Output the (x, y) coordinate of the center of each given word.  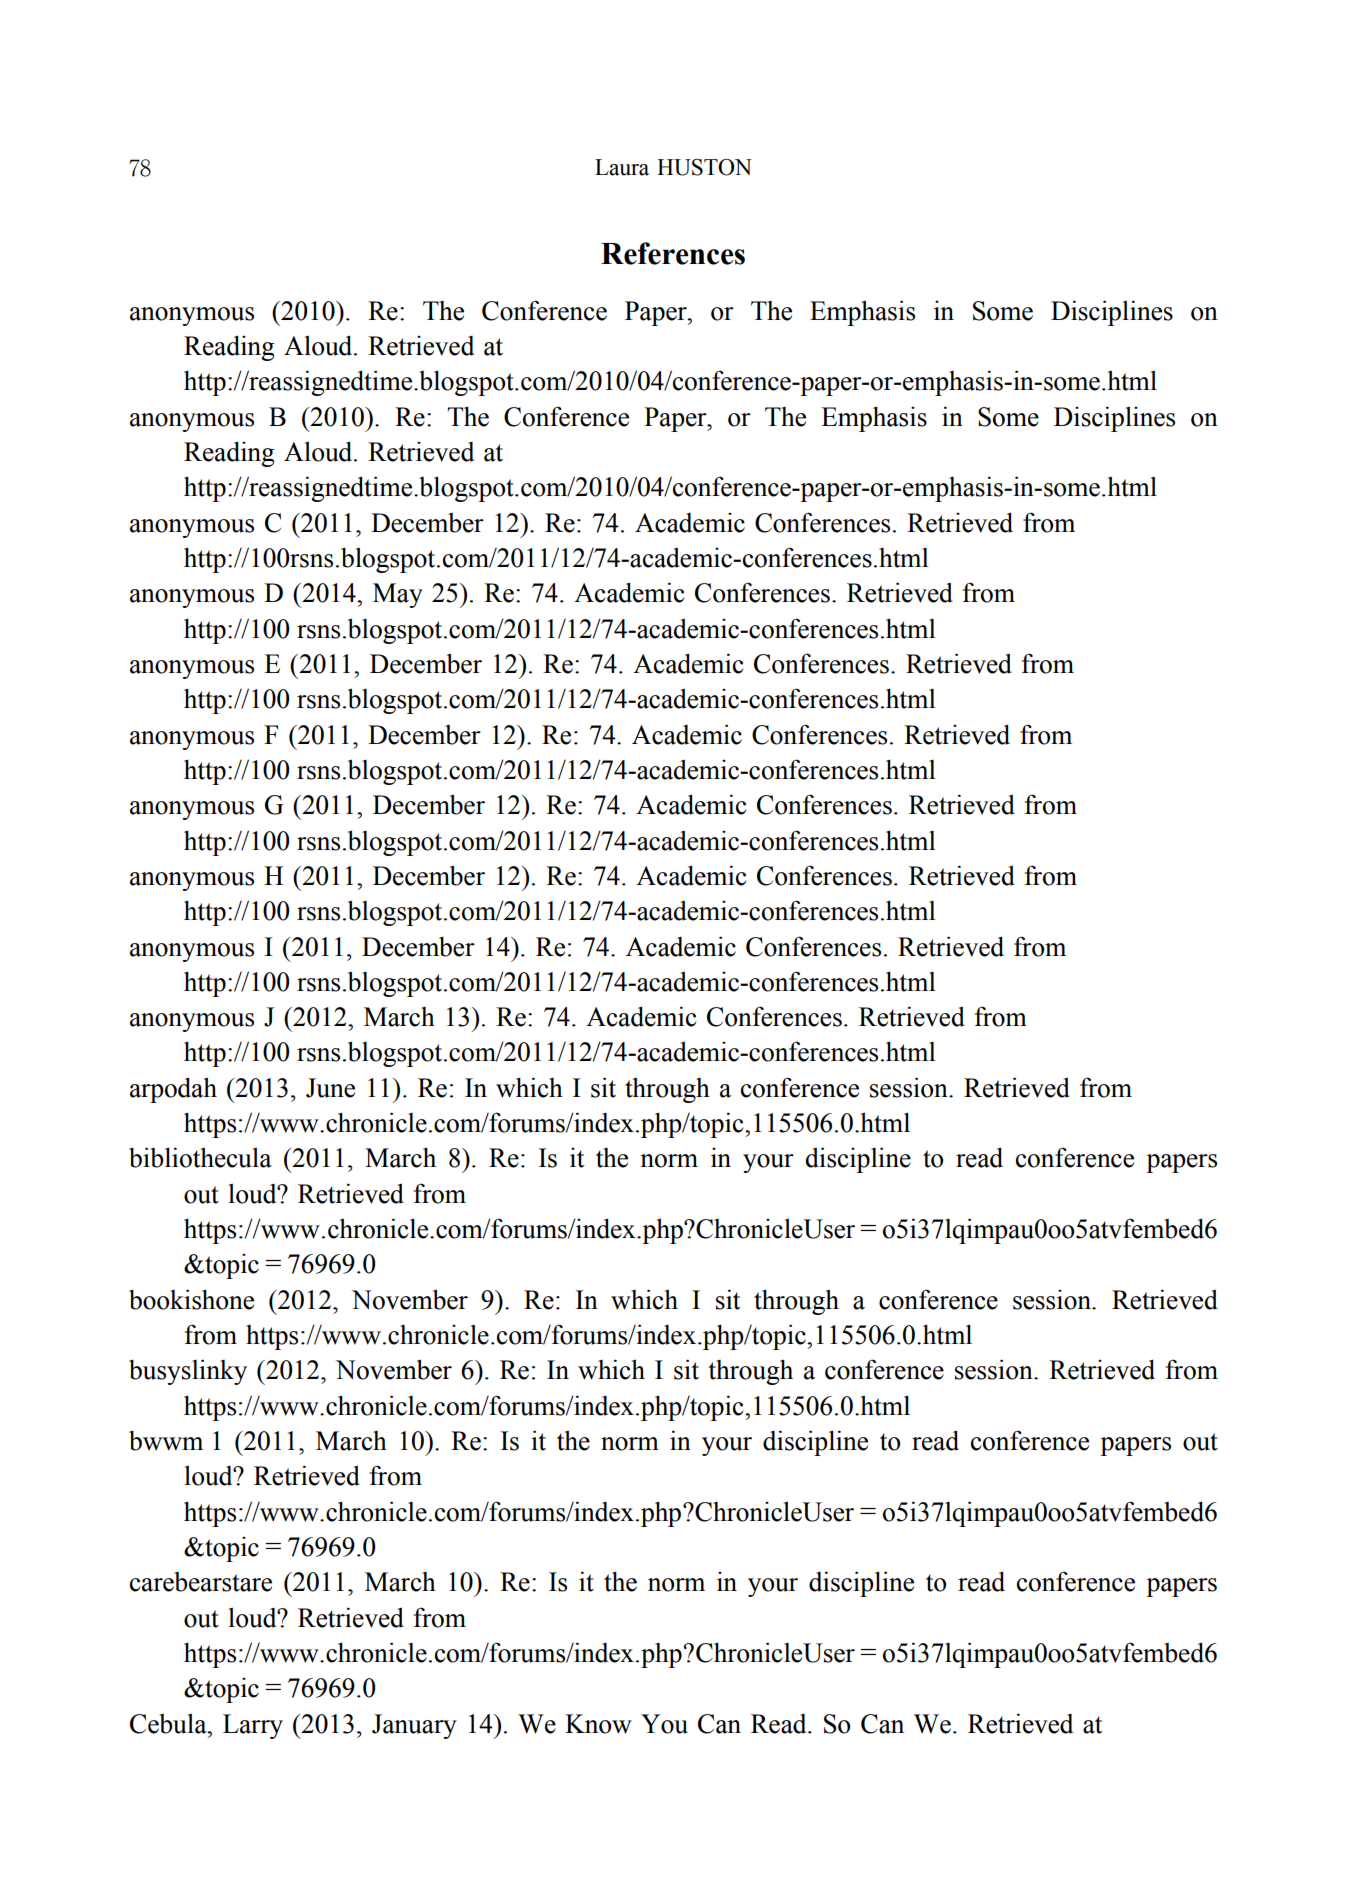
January (414, 1726)
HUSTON (704, 167)
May (398, 595)
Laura (622, 167)
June (330, 1088)
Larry (253, 1726)
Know (598, 1724)
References (673, 253)
